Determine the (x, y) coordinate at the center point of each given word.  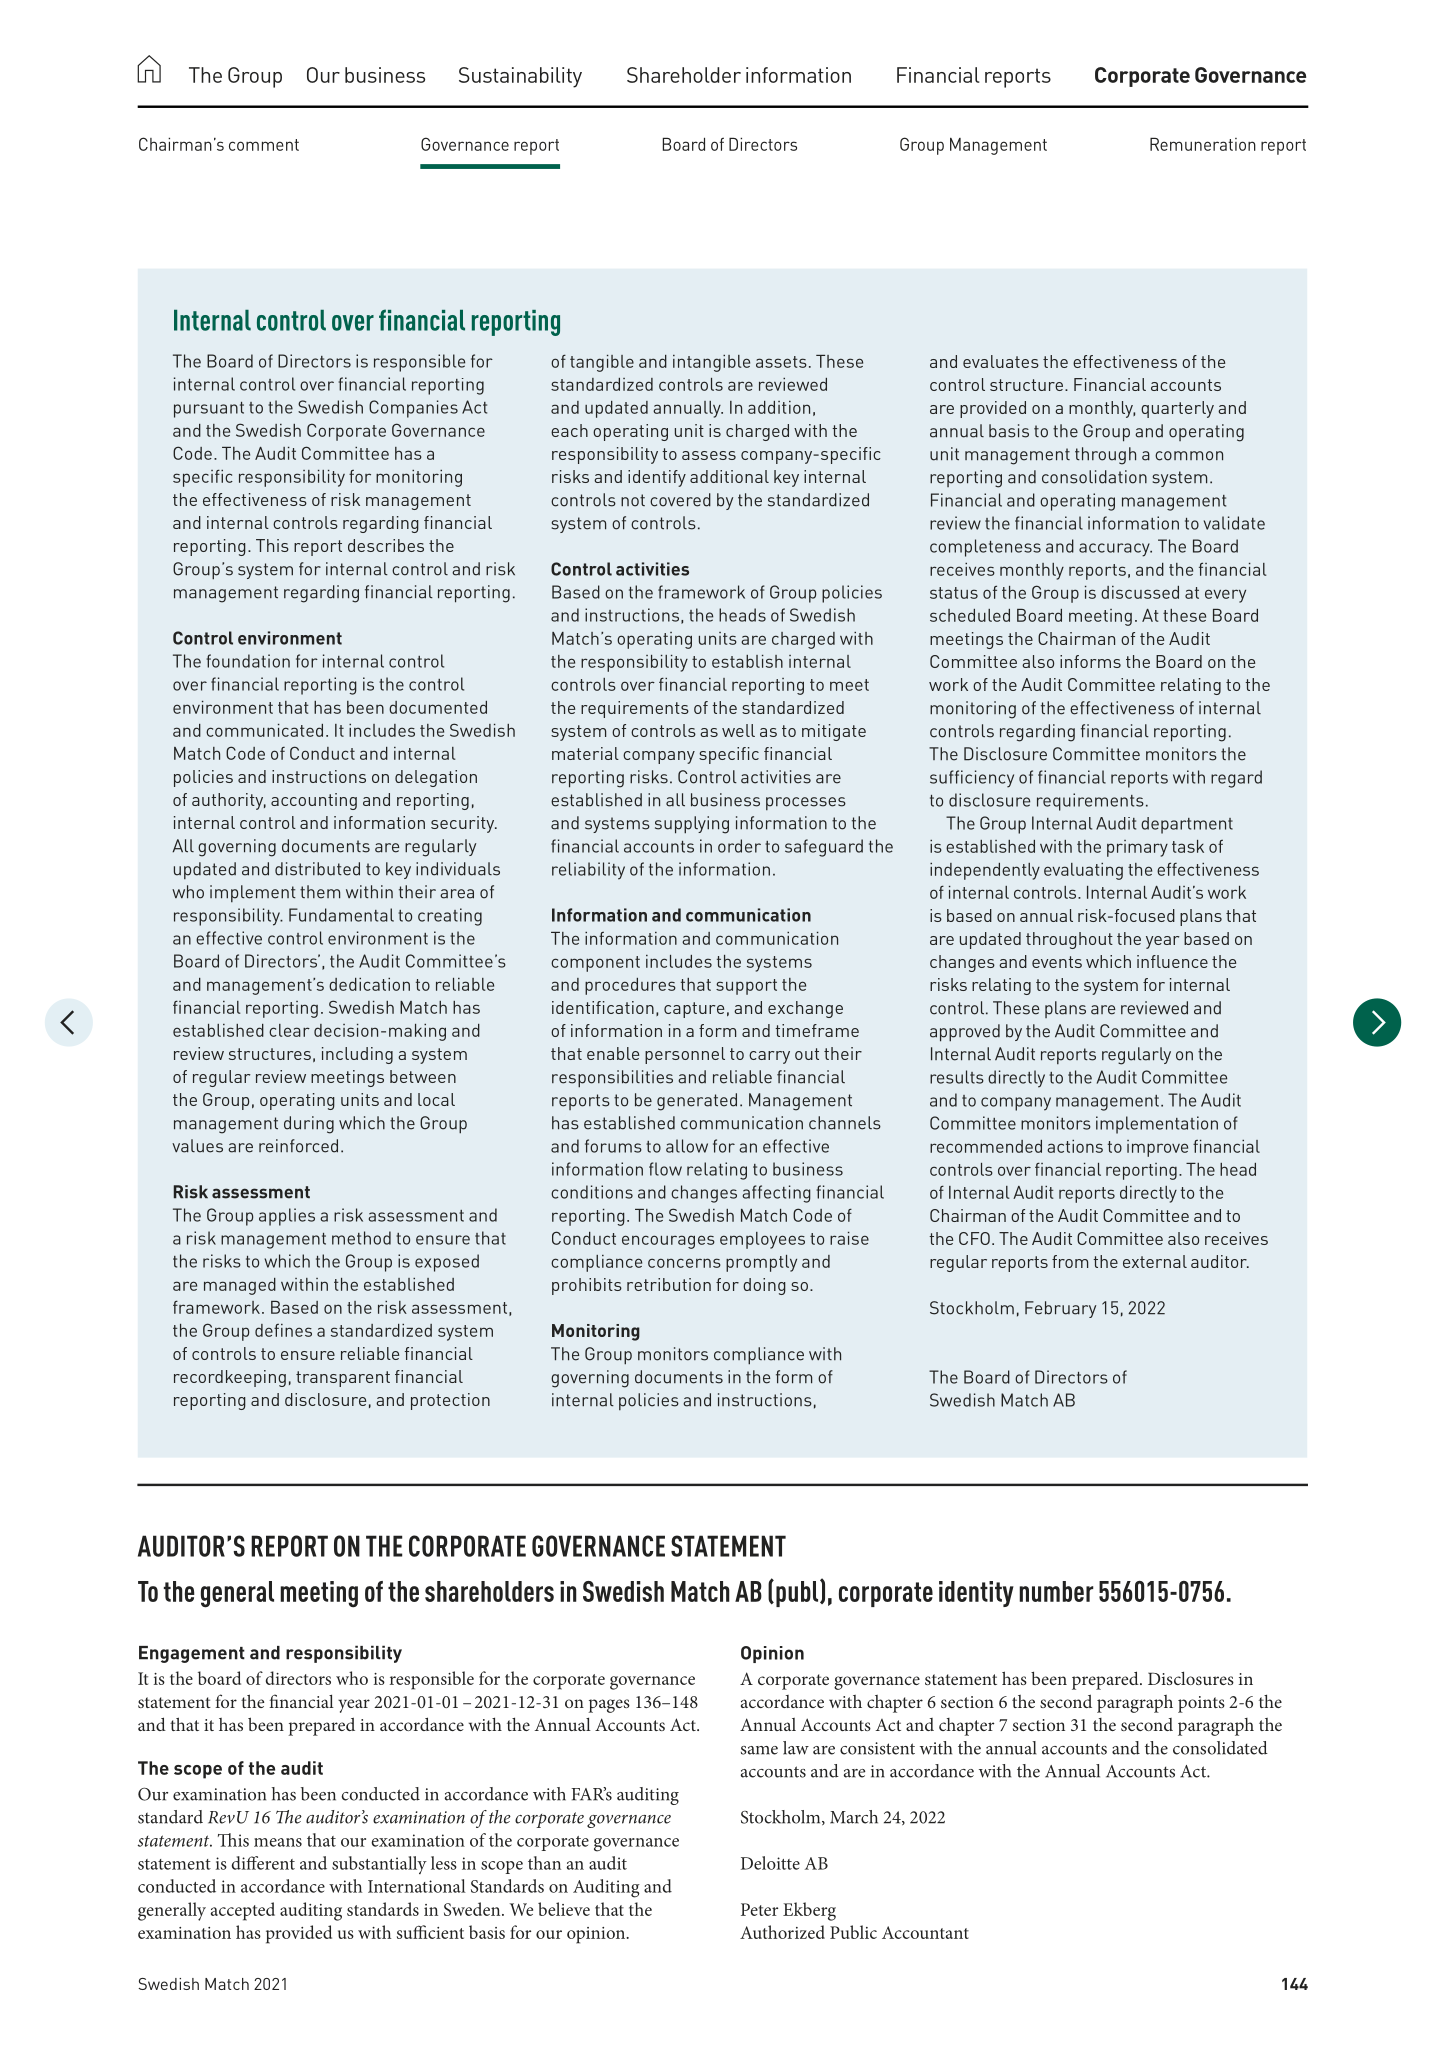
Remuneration (1203, 144)
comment (264, 145)
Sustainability (520, 77)
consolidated (1220, 1748)
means (278, 1842)
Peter (759, 1909)
